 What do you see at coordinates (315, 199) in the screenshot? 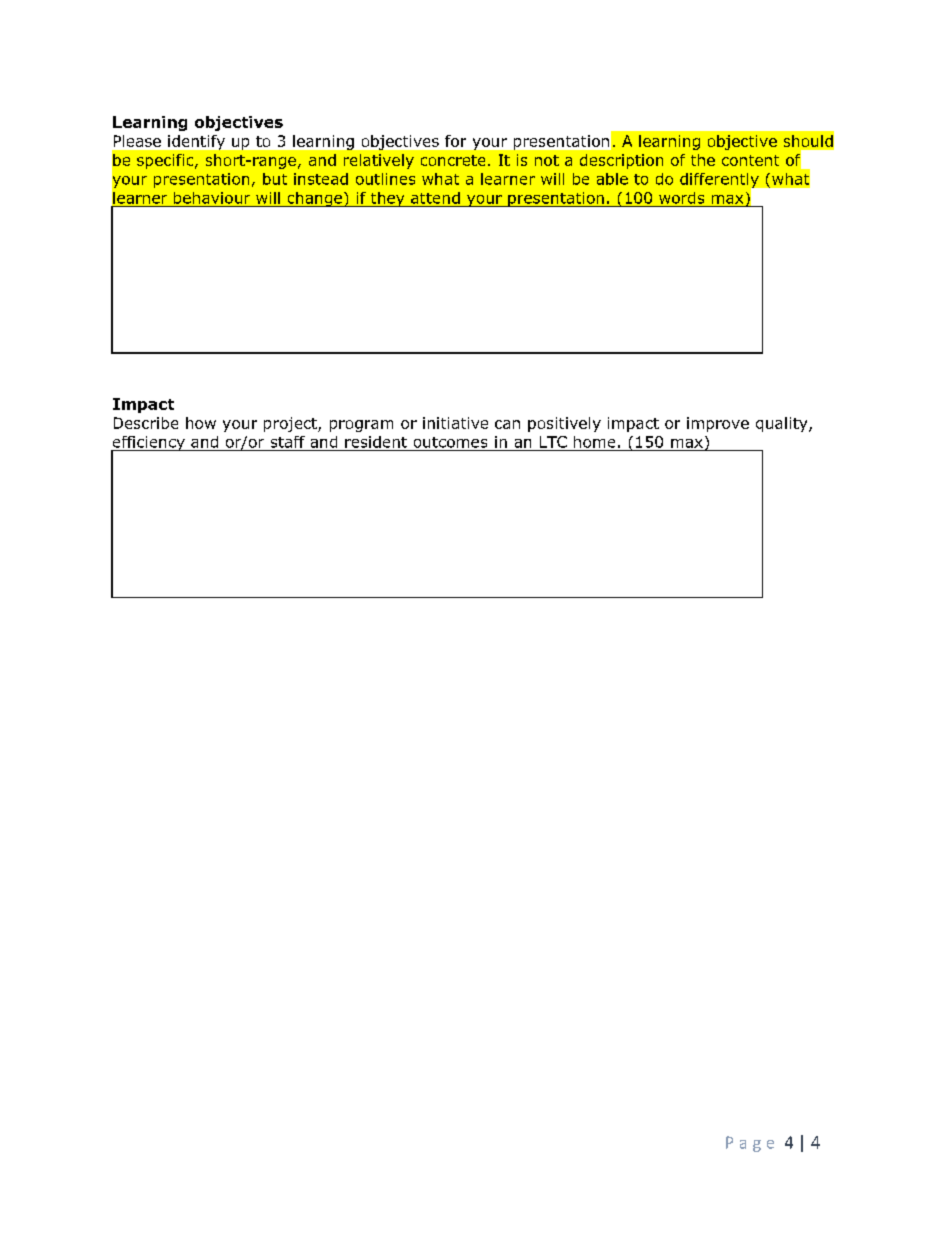
I see `change` at bounding box center [315, 199].
